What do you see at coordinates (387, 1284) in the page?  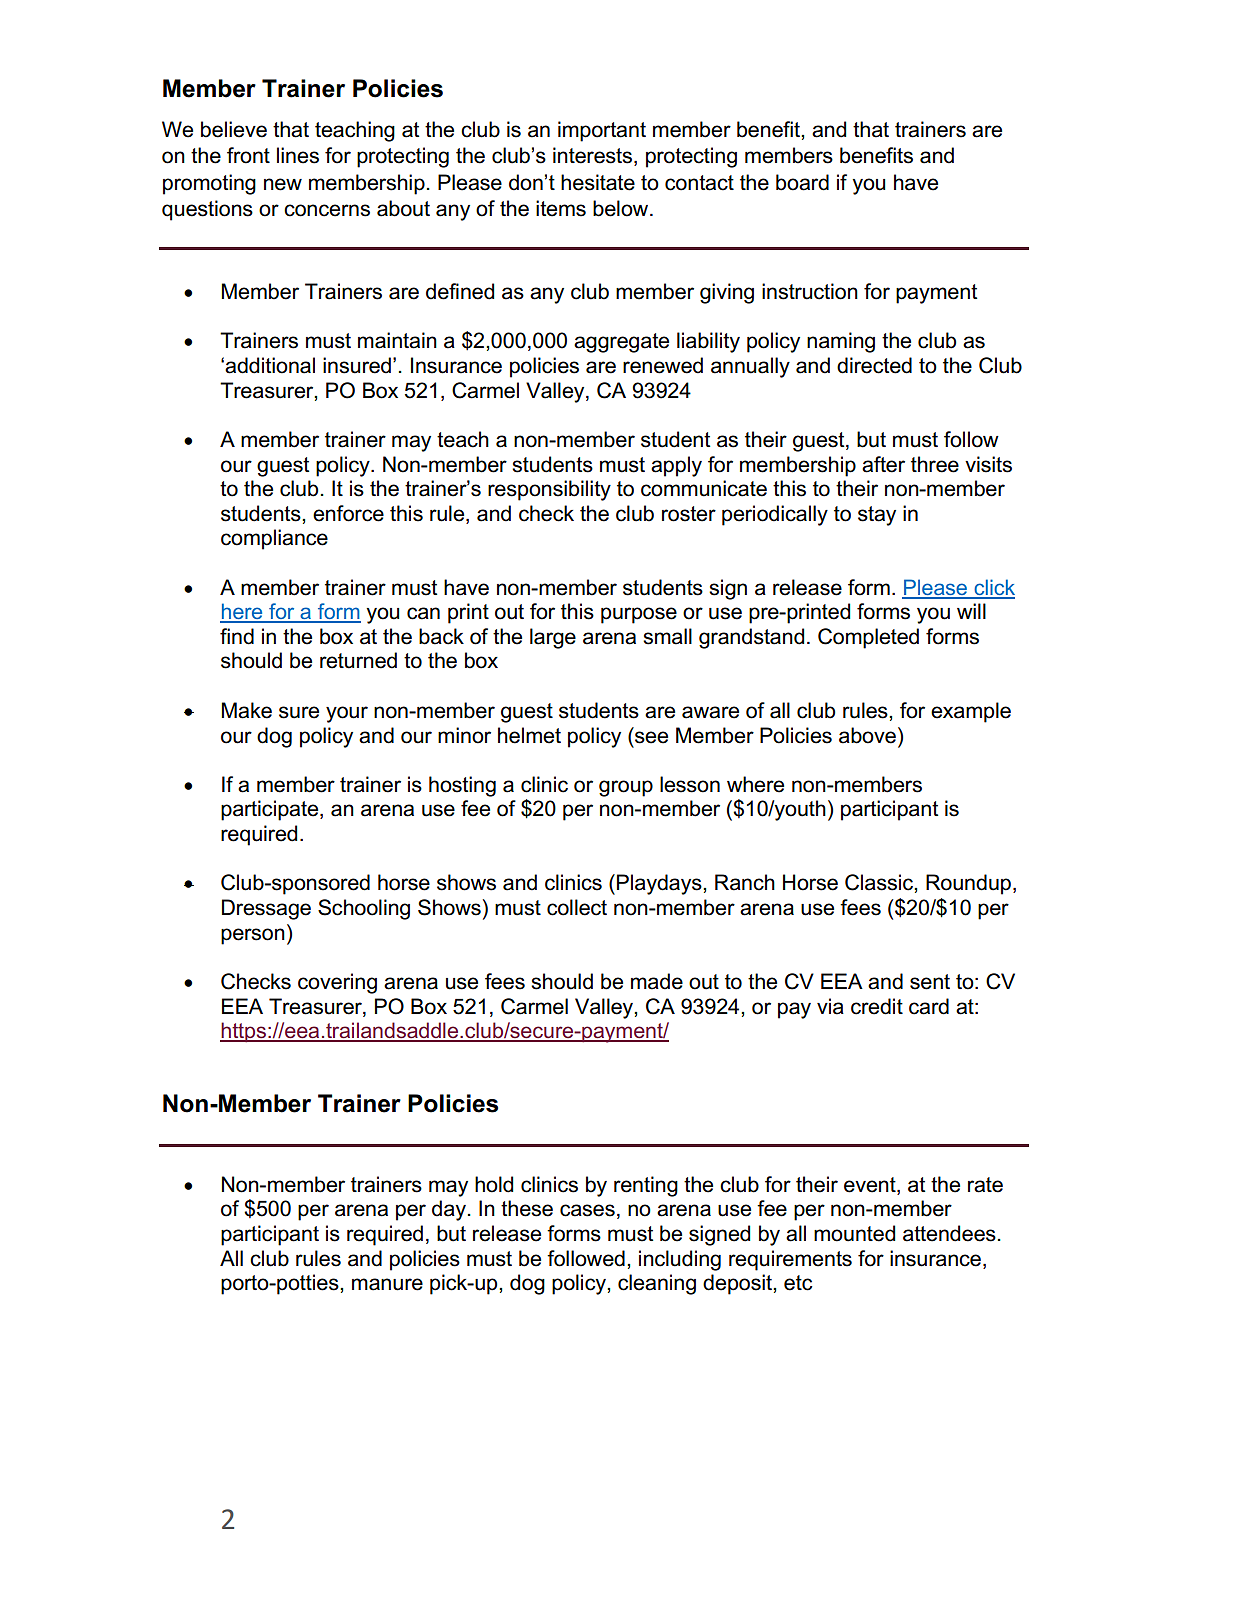 I see `manure` at bounding box center [387, 1284].
